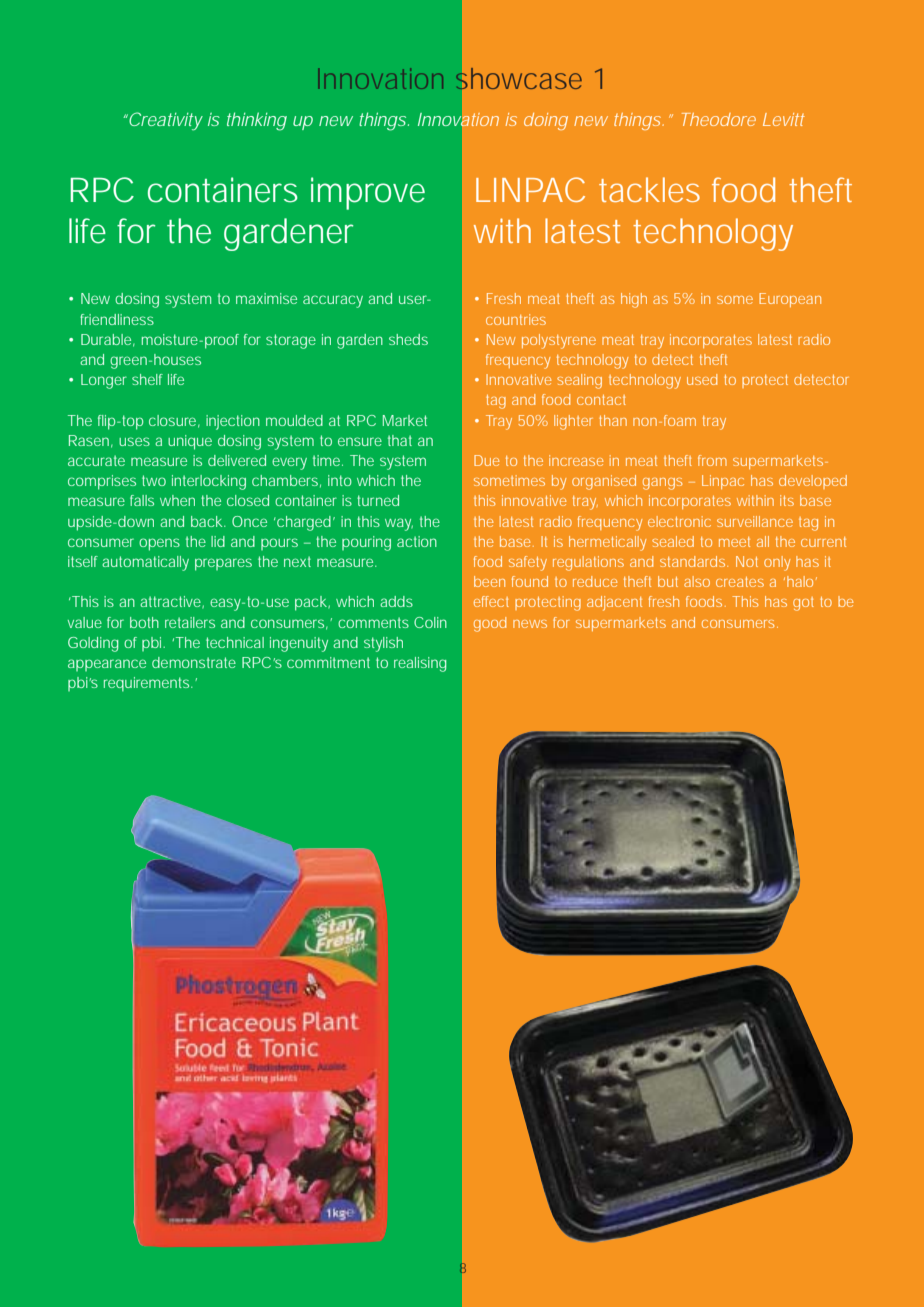 This screenshot has height=1307, width=924. Describe the element at coordinates (546, 121) in the screenshot. I see `doing` at that location.
